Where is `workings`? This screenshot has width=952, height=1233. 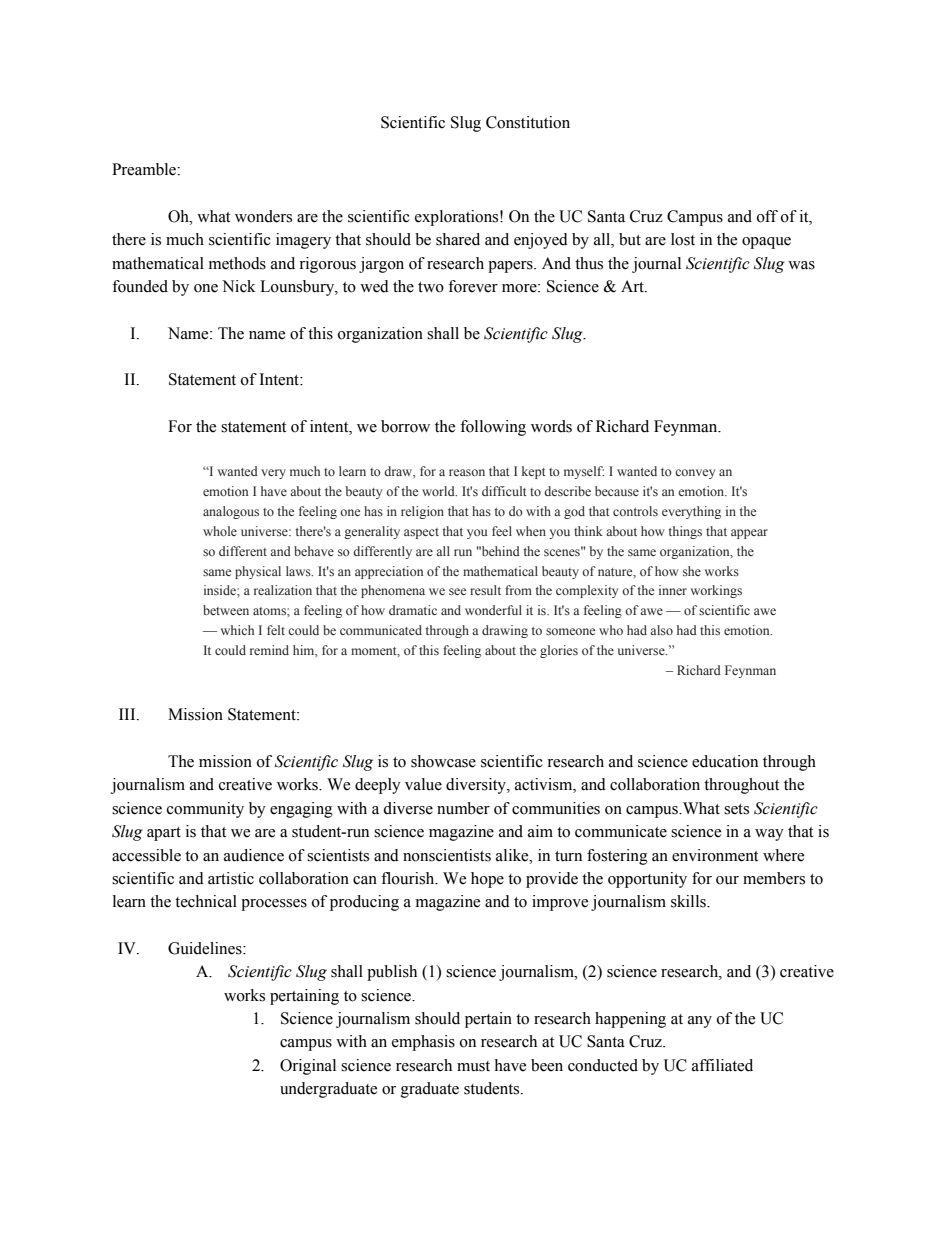 workings is located at coordinates (716, 591).
